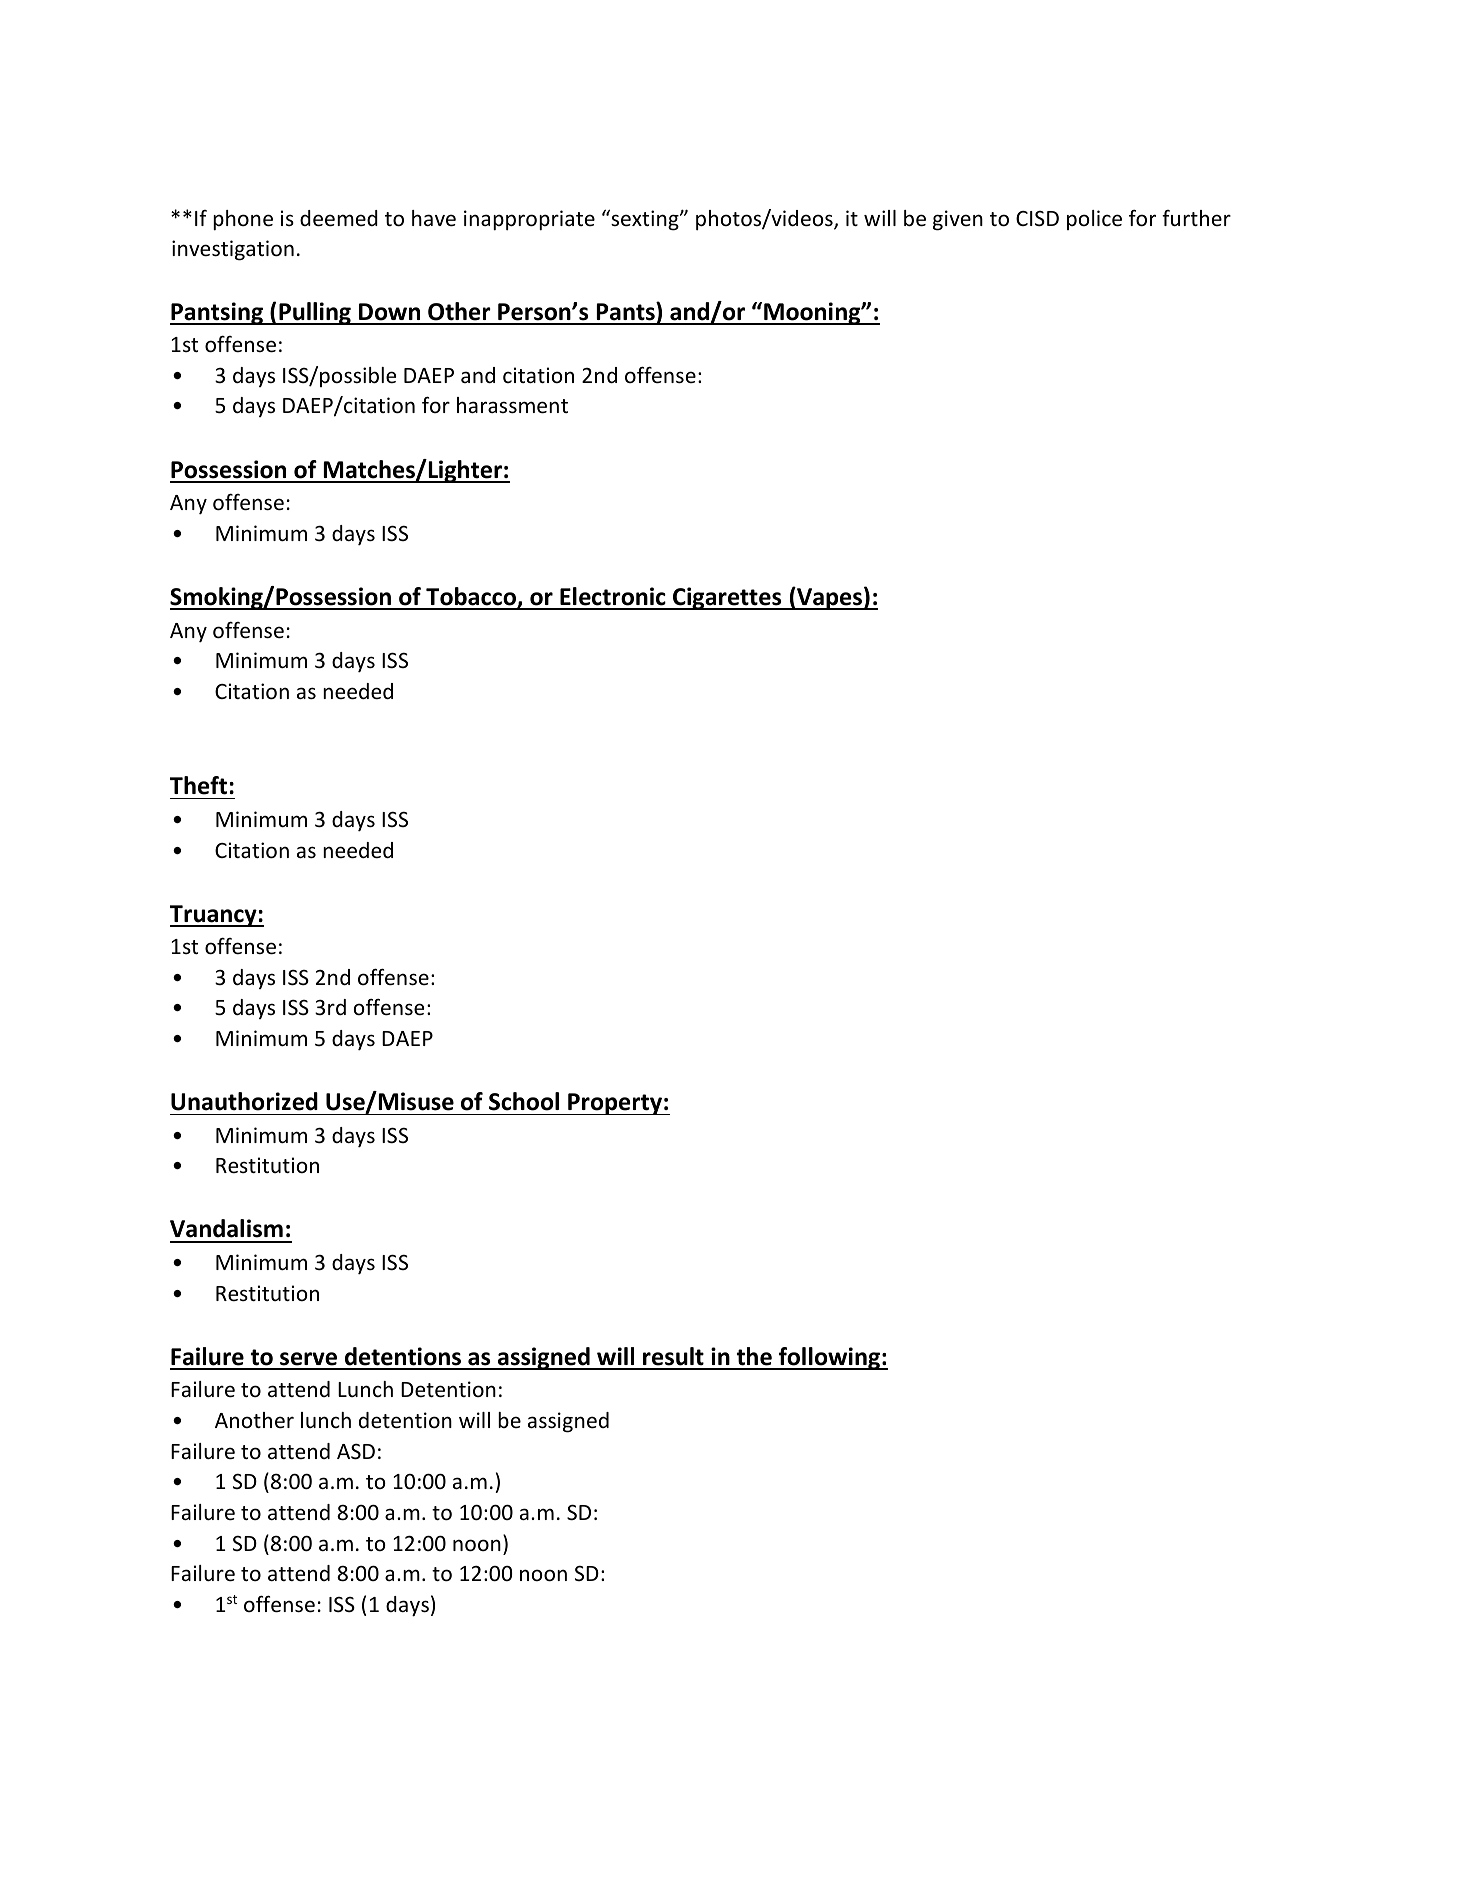 This page has width=1459, height=1888. What do you see at coordinates (1094, 220) in the page?
I see `police` at bounding box center [1094, 220].
